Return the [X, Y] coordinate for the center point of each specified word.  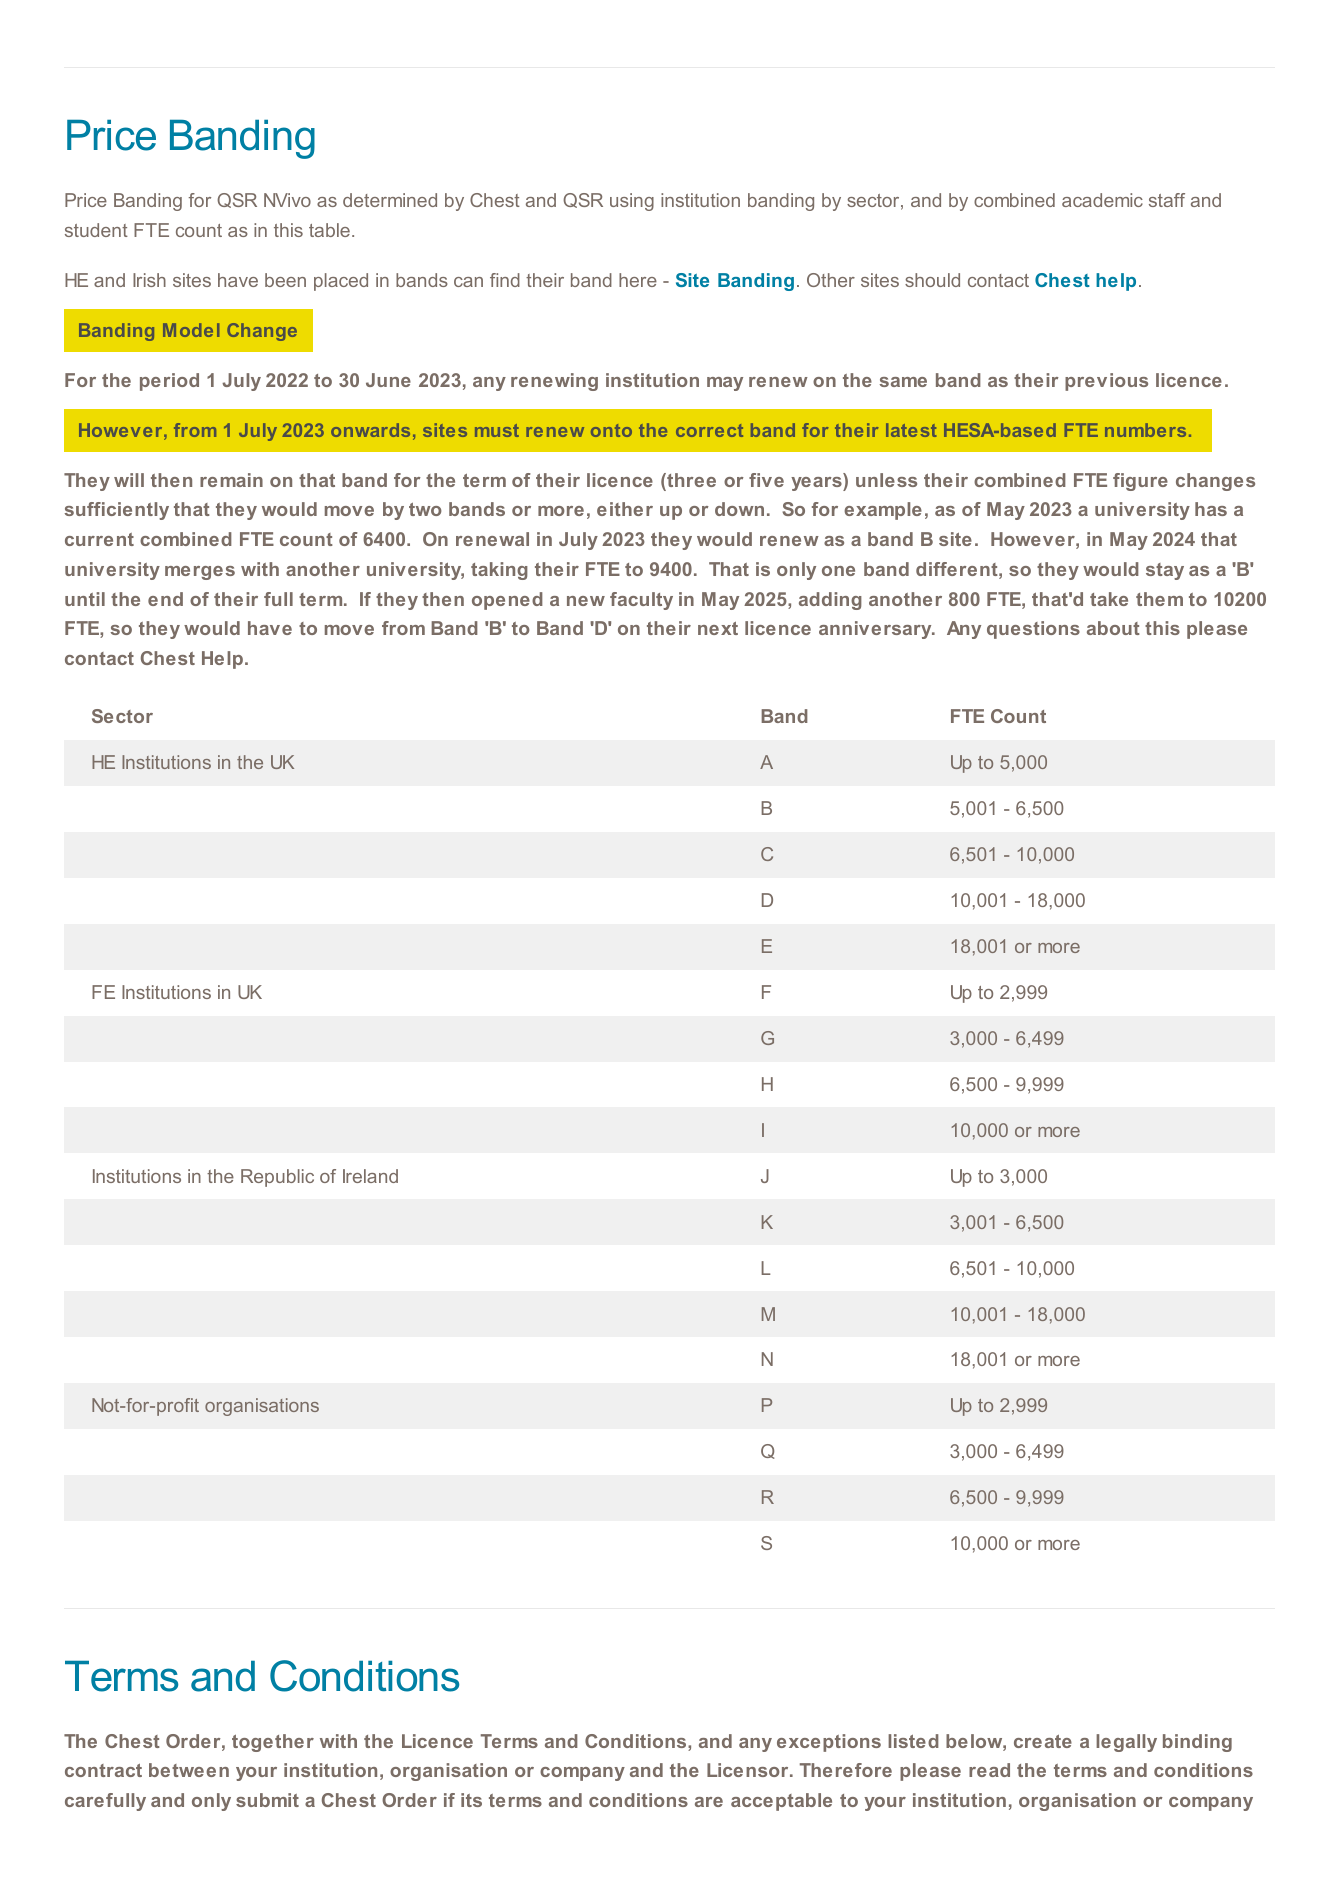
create [1043, 1741]
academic [1102, 200]
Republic [277, 1178]
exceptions [829, 1743]
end [165, 599]
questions [1033, 630]
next [718, 628]
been [285, 280]
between [189, 1770]
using [632, 202]
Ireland [370, 1176]
